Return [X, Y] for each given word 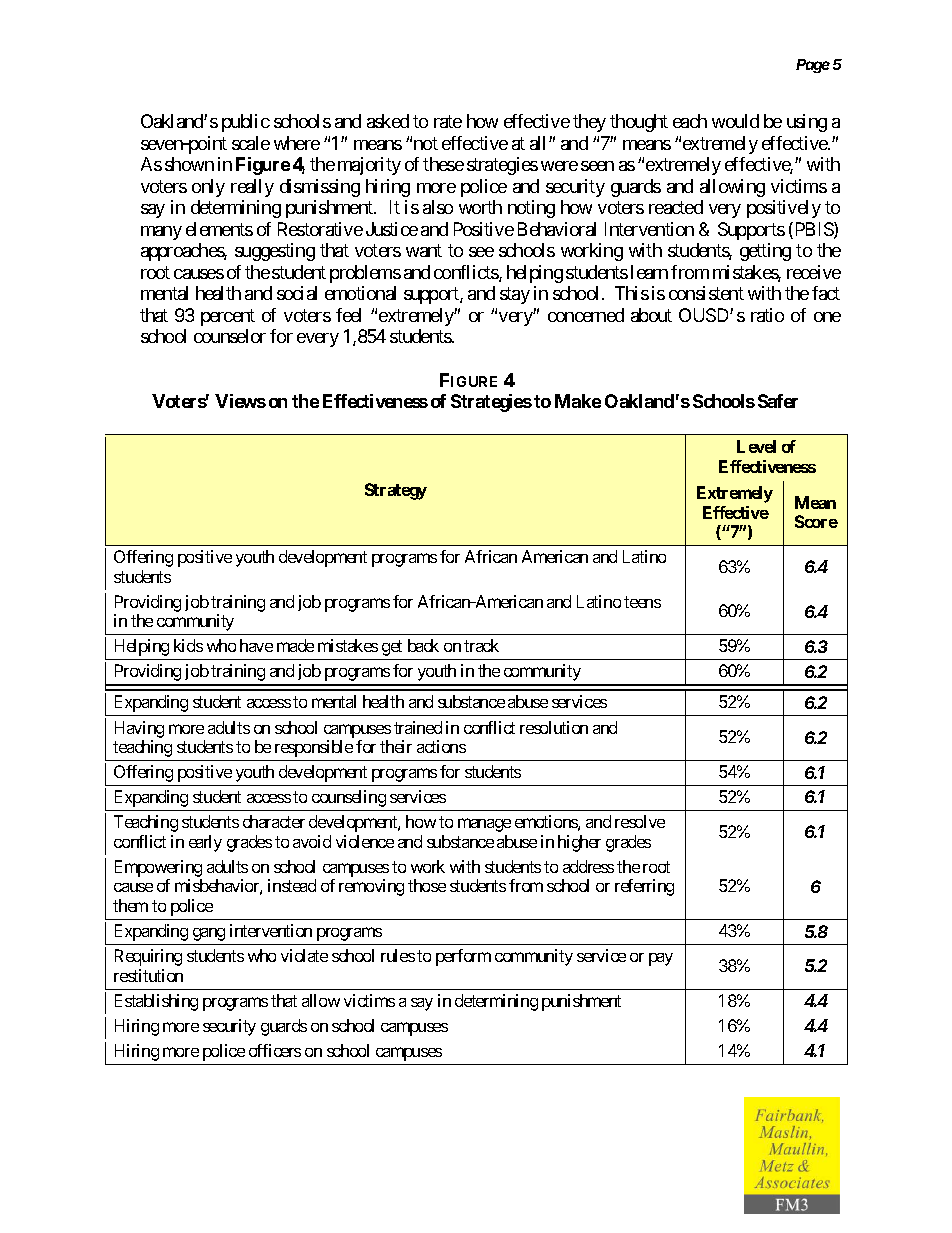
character [274, 821]
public [246, 123]
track [481, 645]
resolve [640, 821]
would [735, 121]
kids [188, 645]
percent [228, 317]
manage [484, 825]
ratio [767, 315]
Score [816, 521]
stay [515, 295]
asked [388, 121]
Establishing [156, 1002]
